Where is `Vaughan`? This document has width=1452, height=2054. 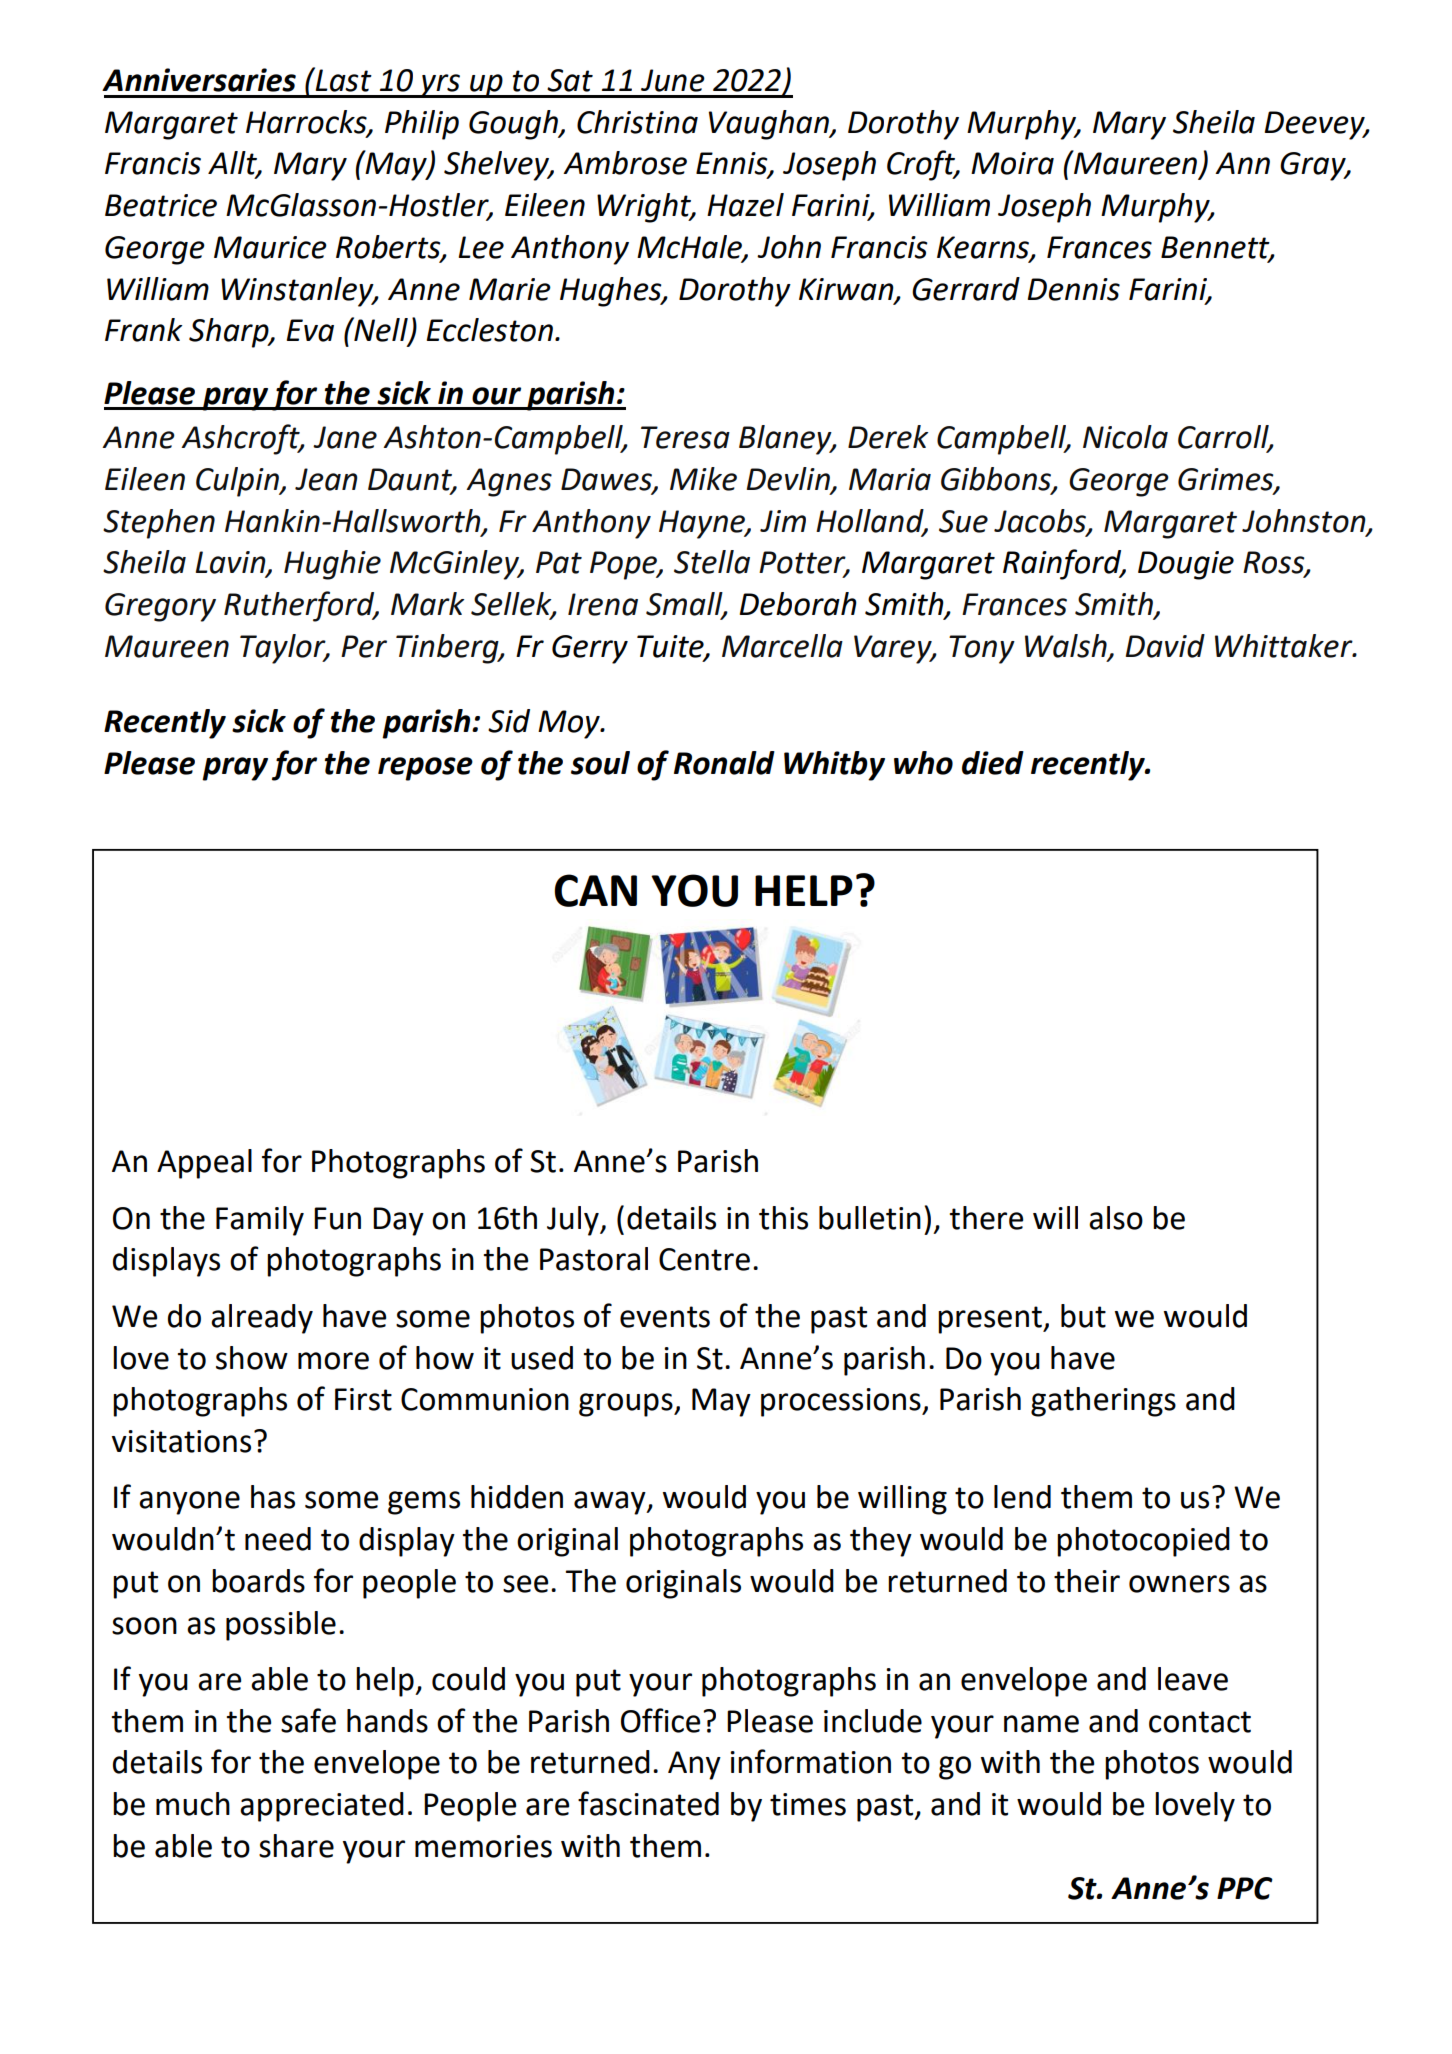 Vaughan is located at coordinates (770, 125).
